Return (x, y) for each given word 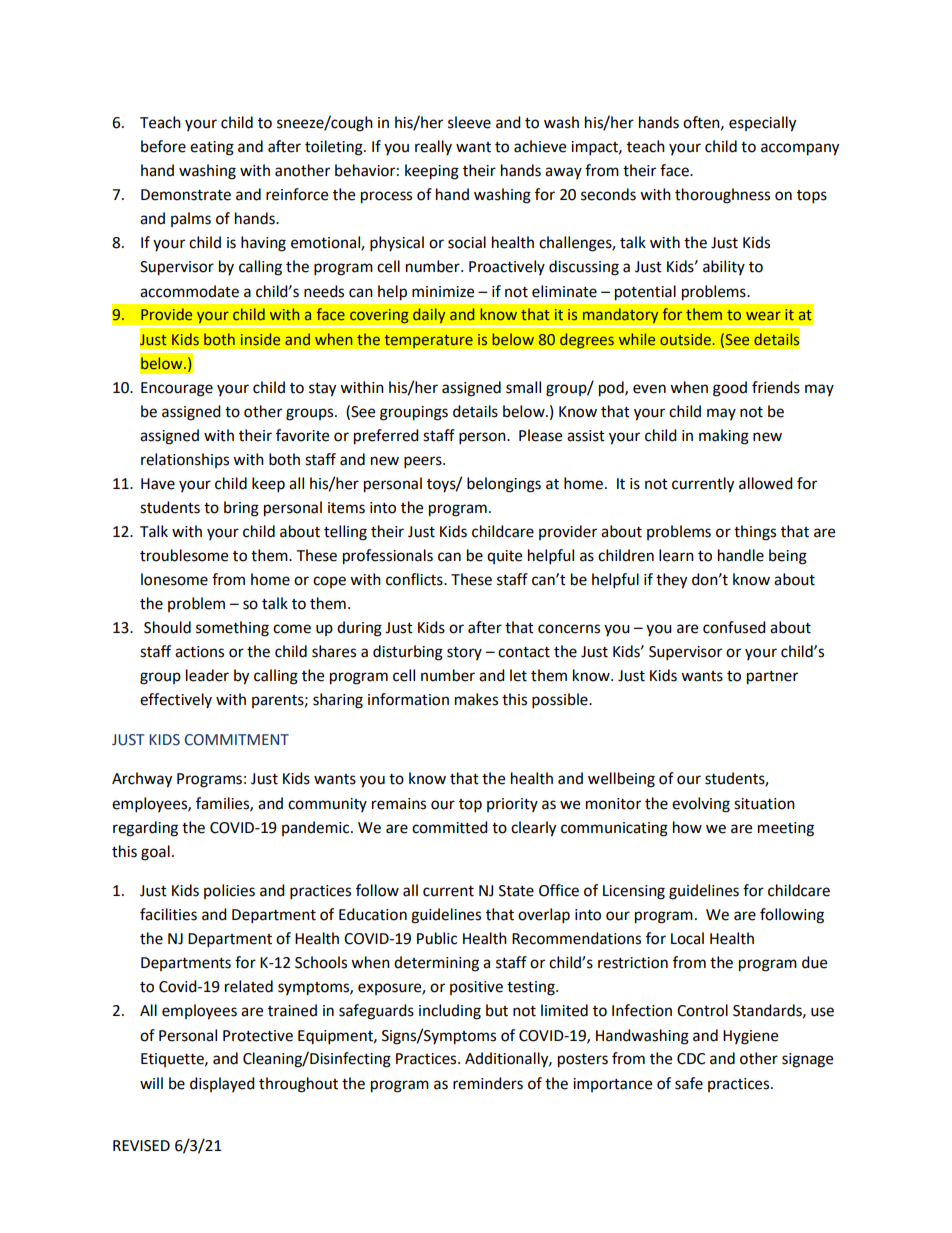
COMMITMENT (237, 740)
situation (764, 804)
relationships (185, 460)
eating (212, 148)
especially (762, 124)
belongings (504, 485)
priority (512, 805)
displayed (222, 1084)
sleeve (469, 122)
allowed (766, 483)
